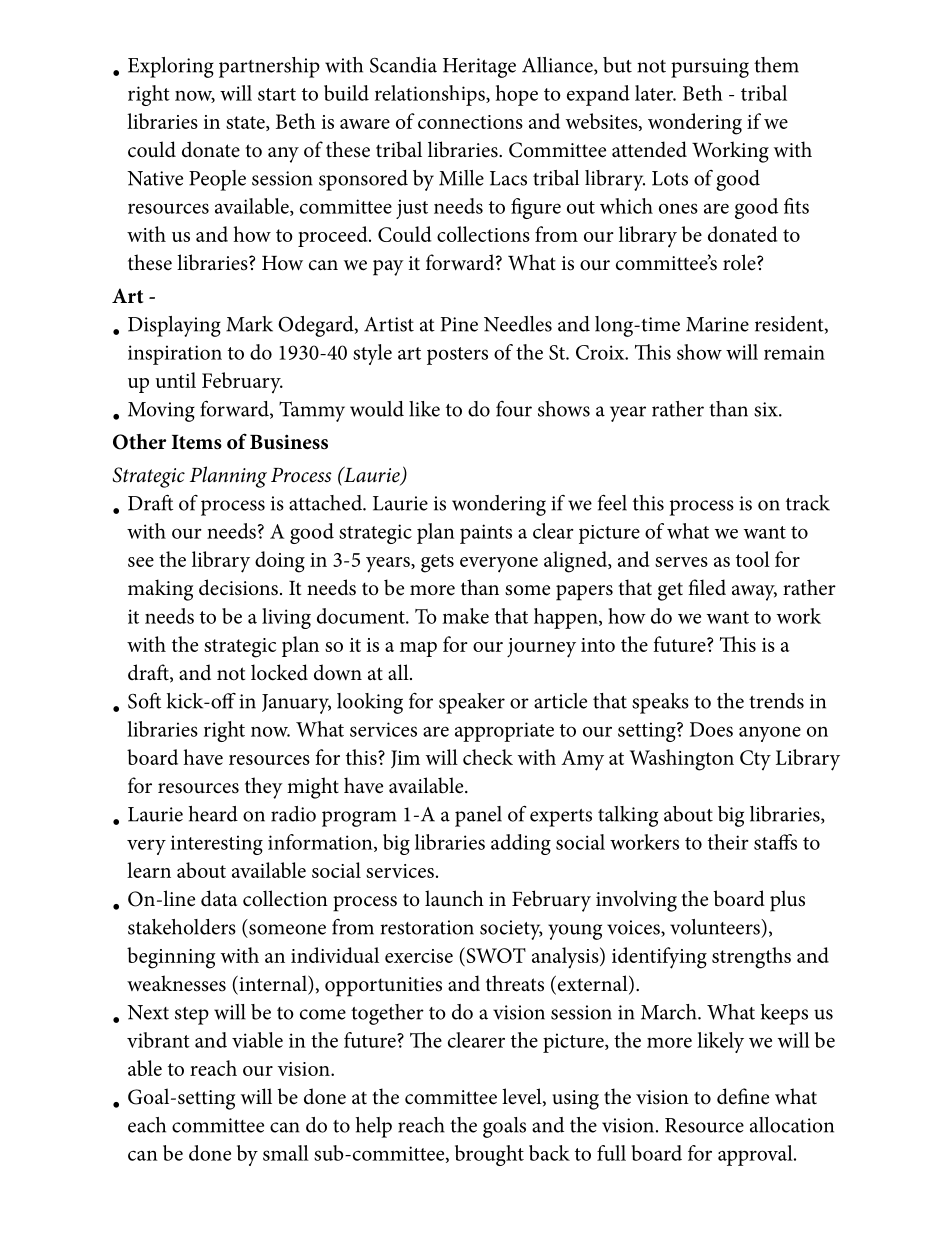  What do you see at coordinates (459, 324) in the screenshot?
I see `Pine` at bounding box center [459, 324].
